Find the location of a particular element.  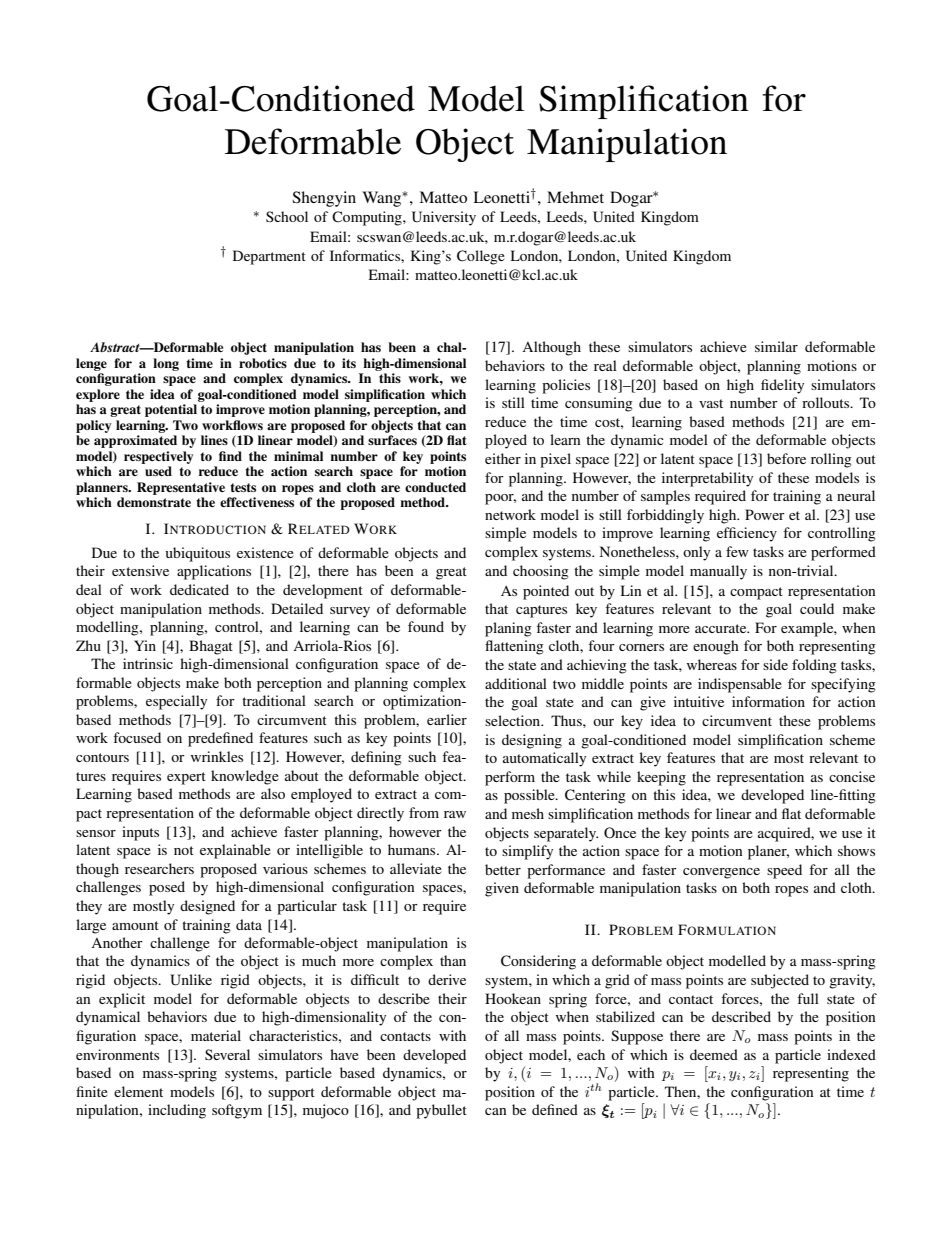

enough is located at coordinates (716, 647).
